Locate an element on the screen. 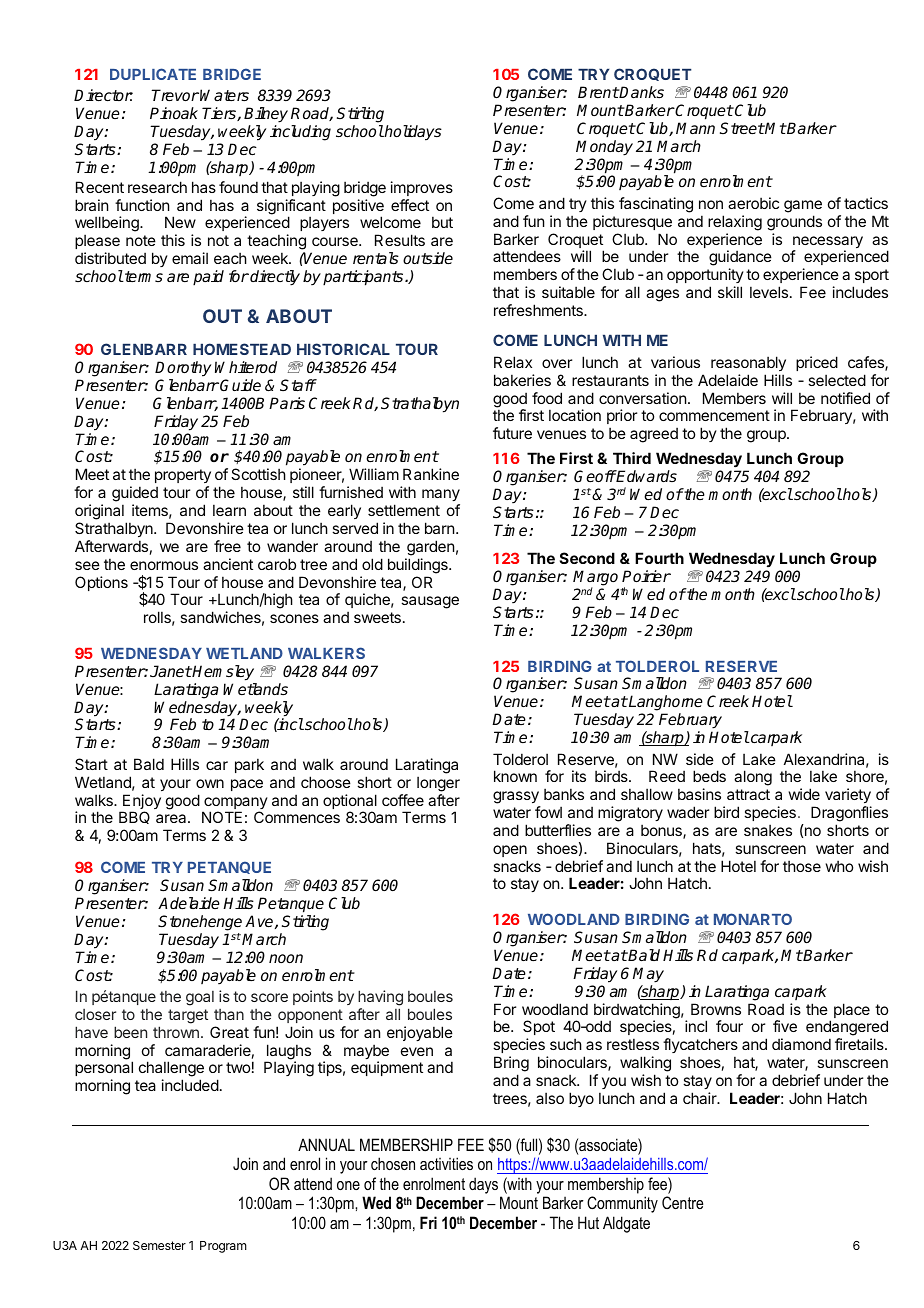 The width and height of the screenshot is (924, 1308). activities is located at coordinates (446, 1163).
